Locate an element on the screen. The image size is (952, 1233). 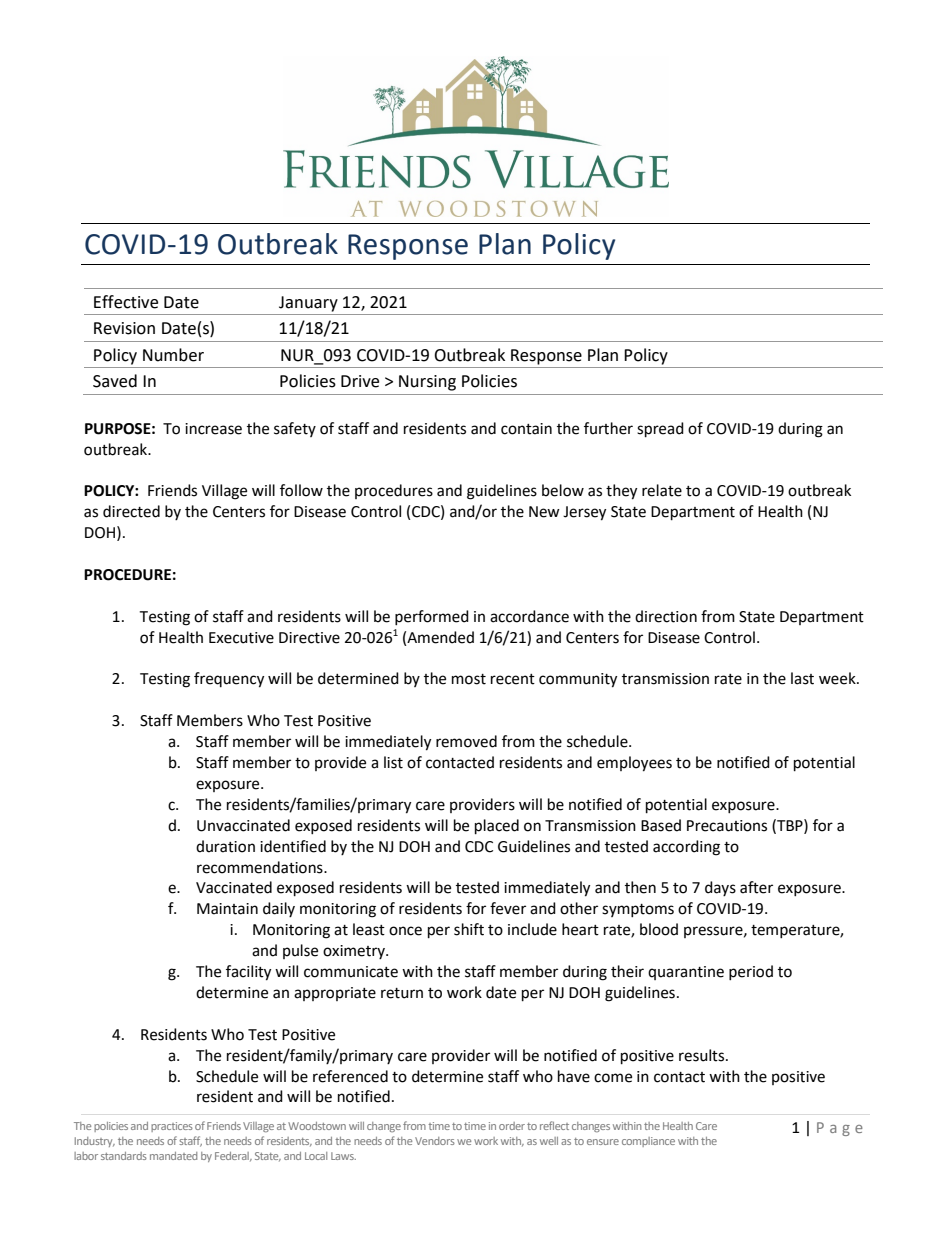
removed is located at coordinates (466, 741).
